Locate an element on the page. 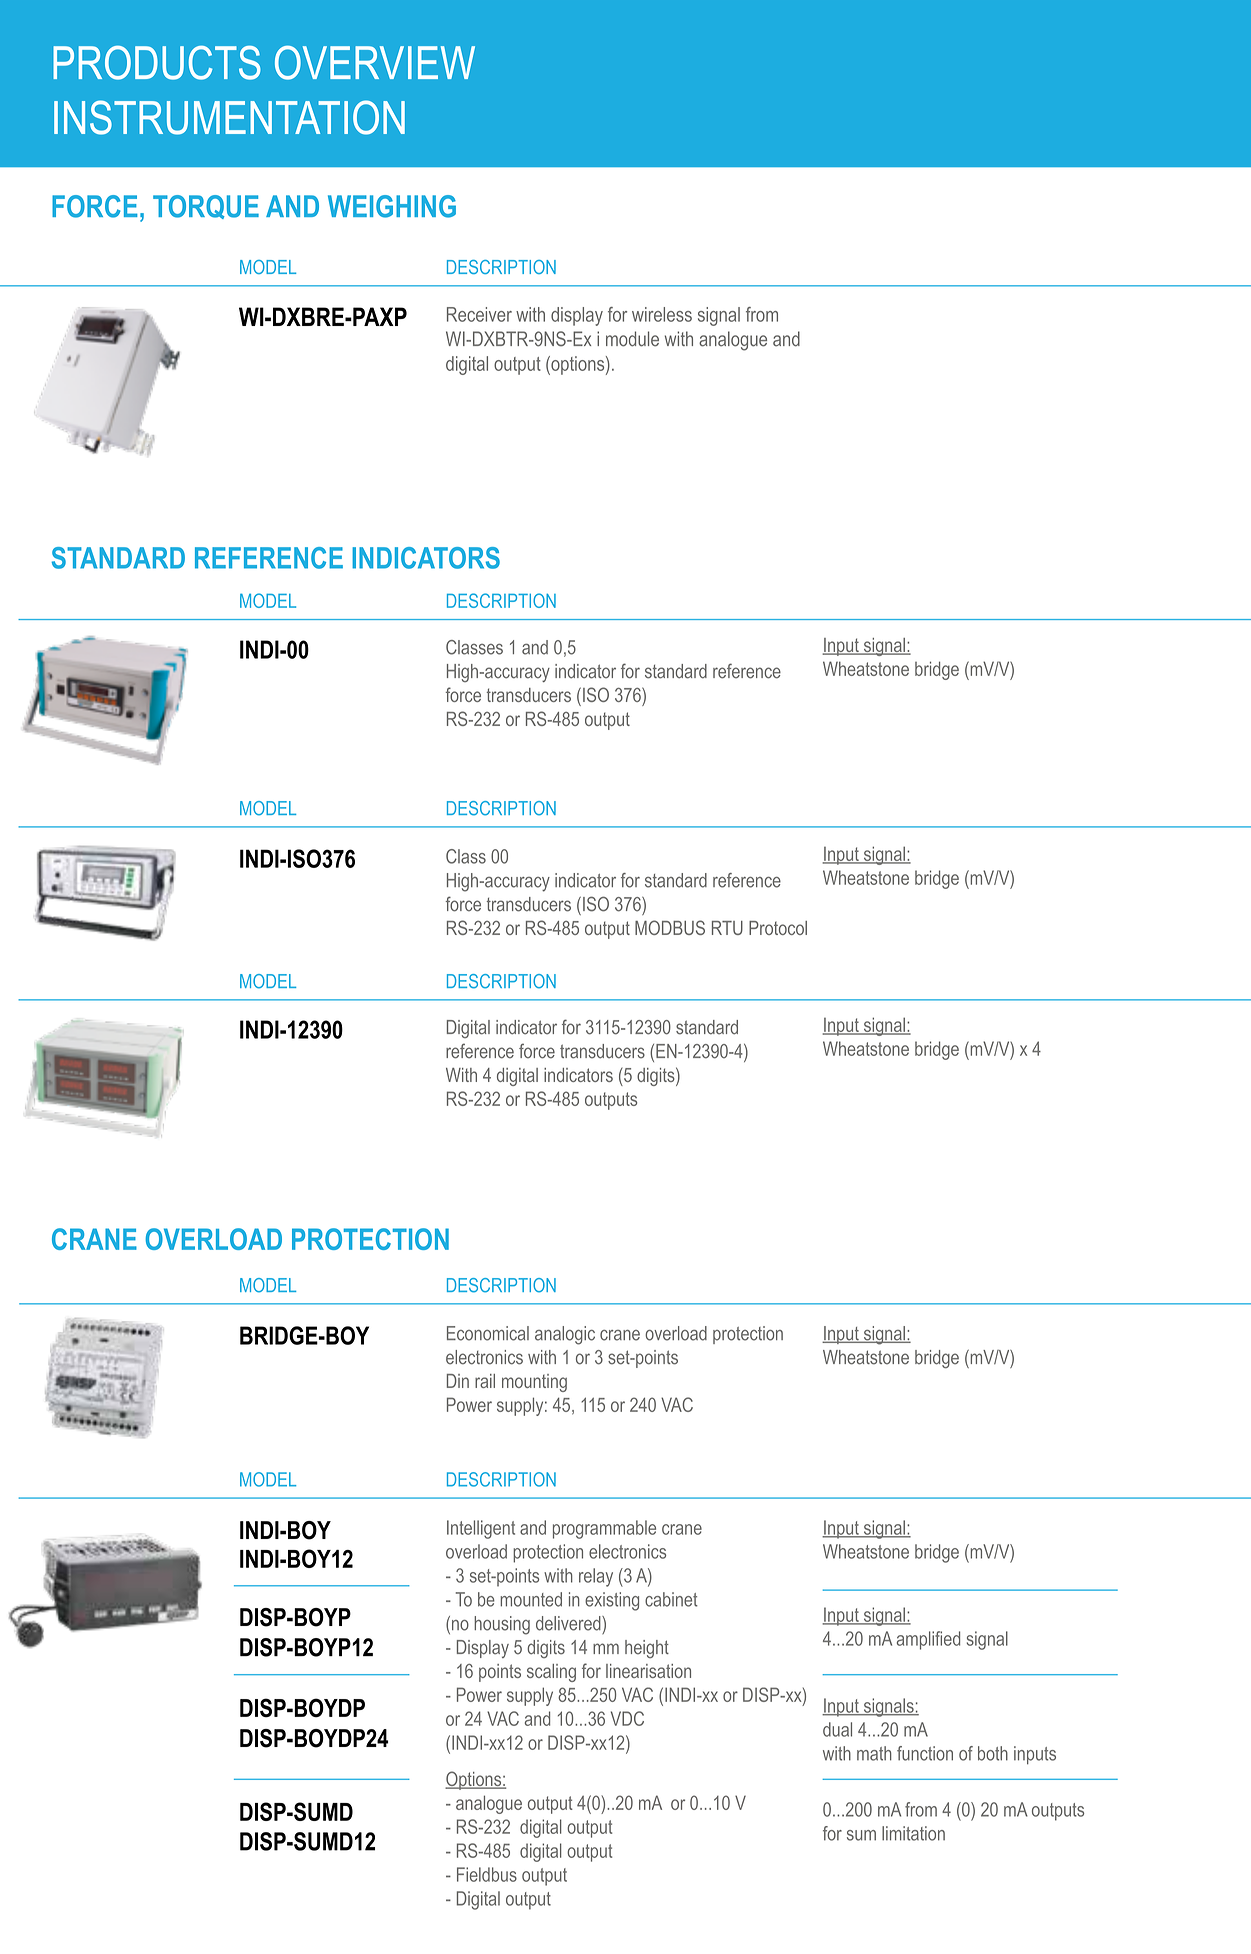 This page has width=1251, height=1954. wireless is located at coordinates (662, 314).
